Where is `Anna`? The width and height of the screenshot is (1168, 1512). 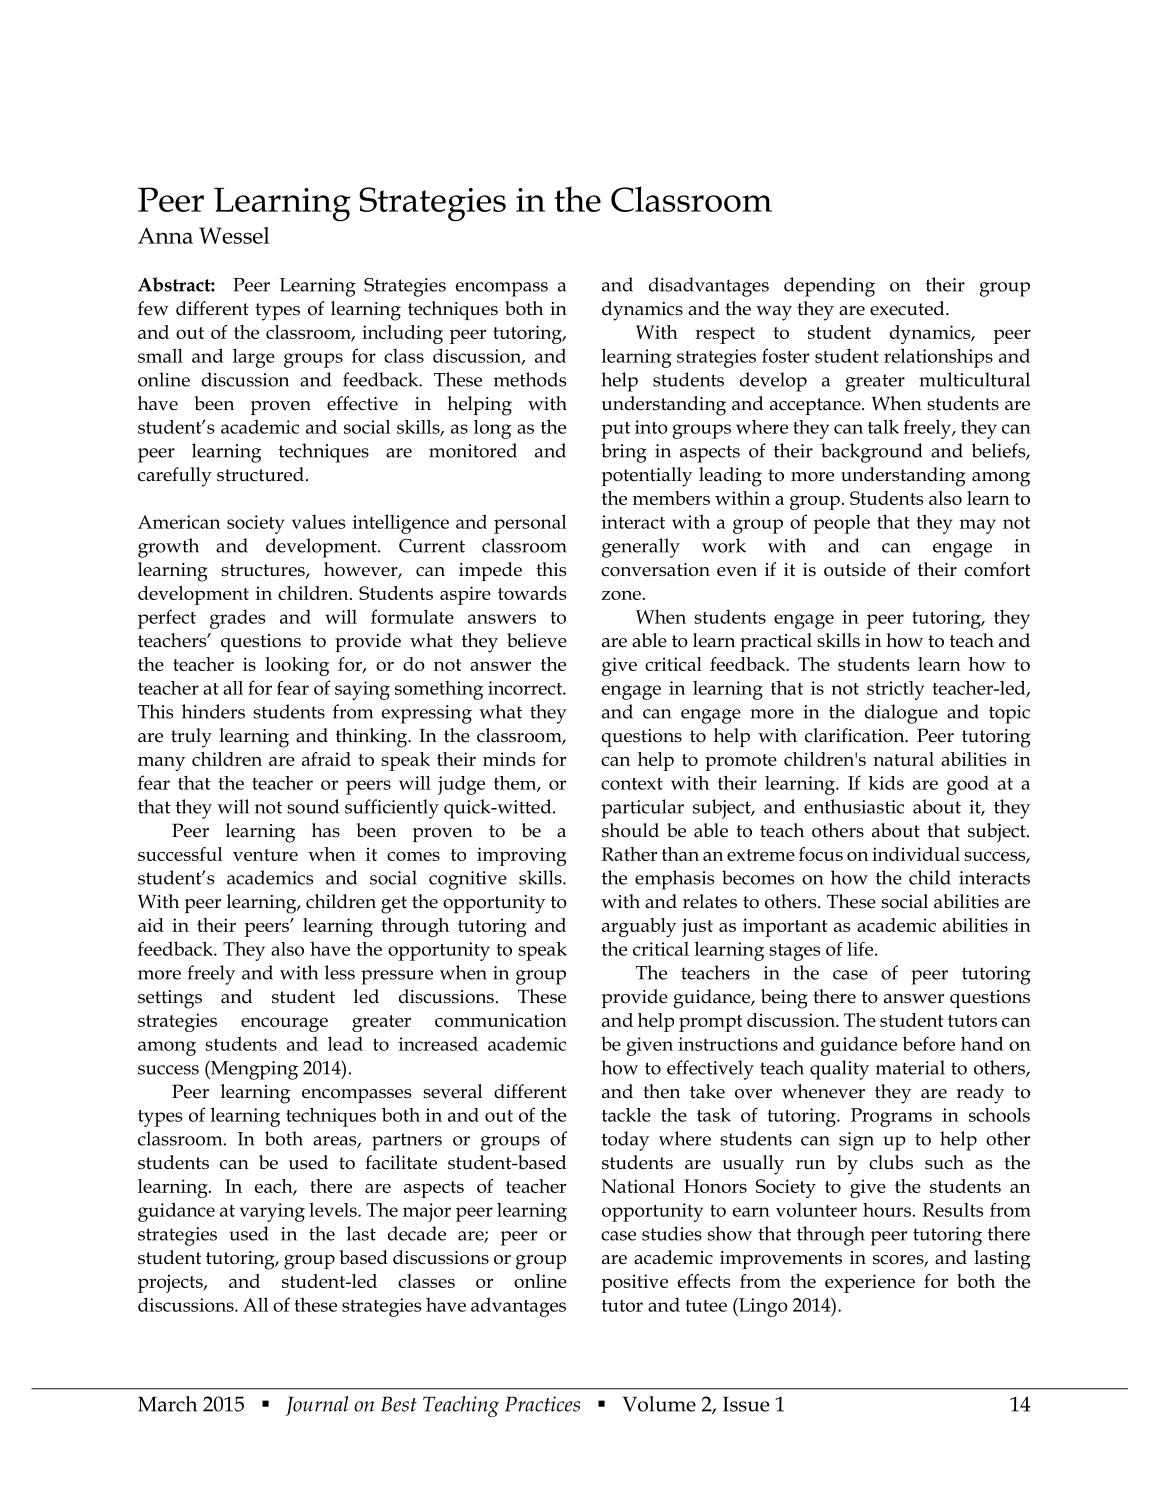 Anna is located at coordinates (165, 235).
